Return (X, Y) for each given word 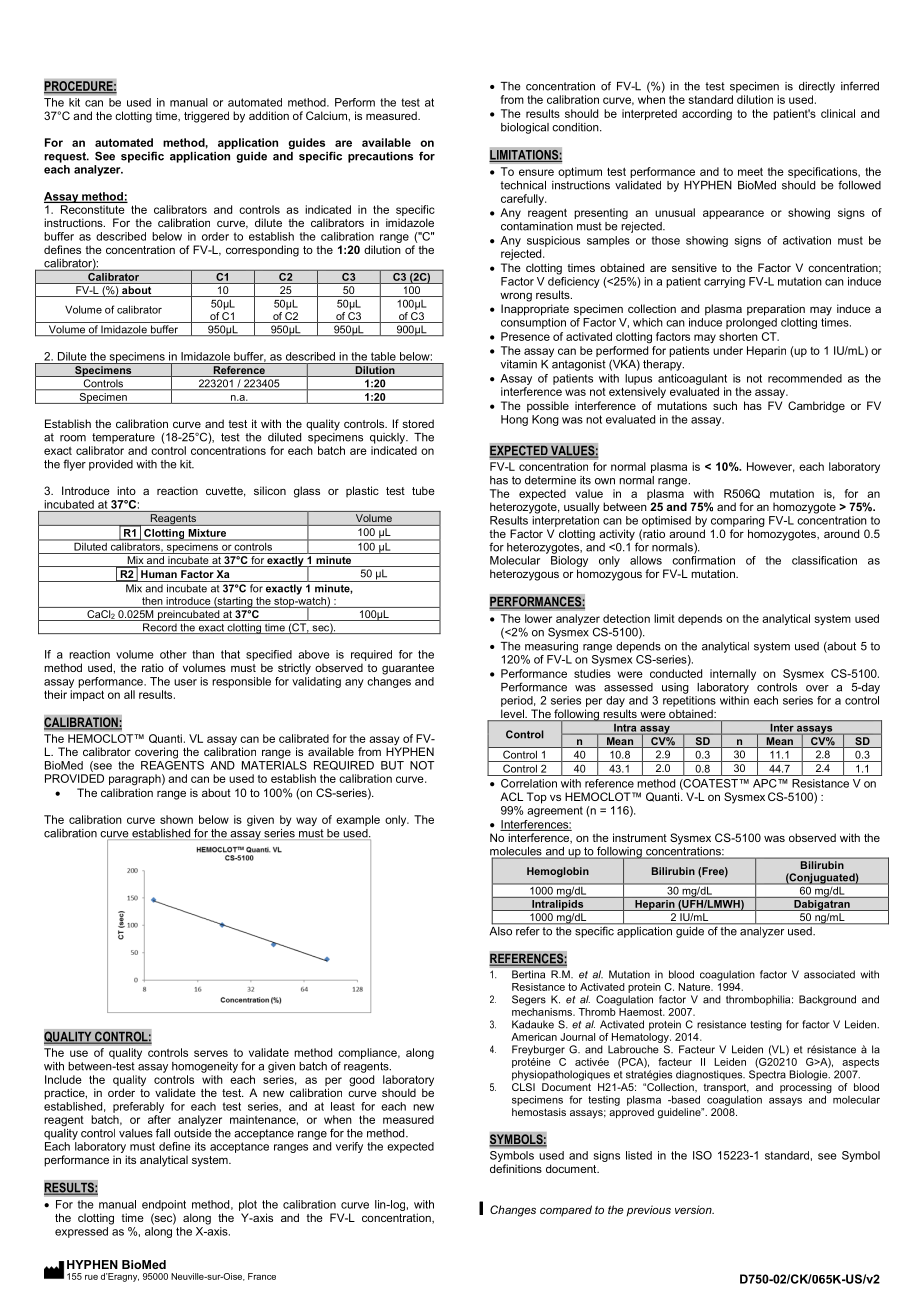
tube (423, 490)
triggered (206, 117)
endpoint (164, 1205)
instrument (640, 837)
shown (176, 819)
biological (525, 128)
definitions (516, 1168)
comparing (738, 521)
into (126, 490)
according (707, 114)
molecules (517, 852)
